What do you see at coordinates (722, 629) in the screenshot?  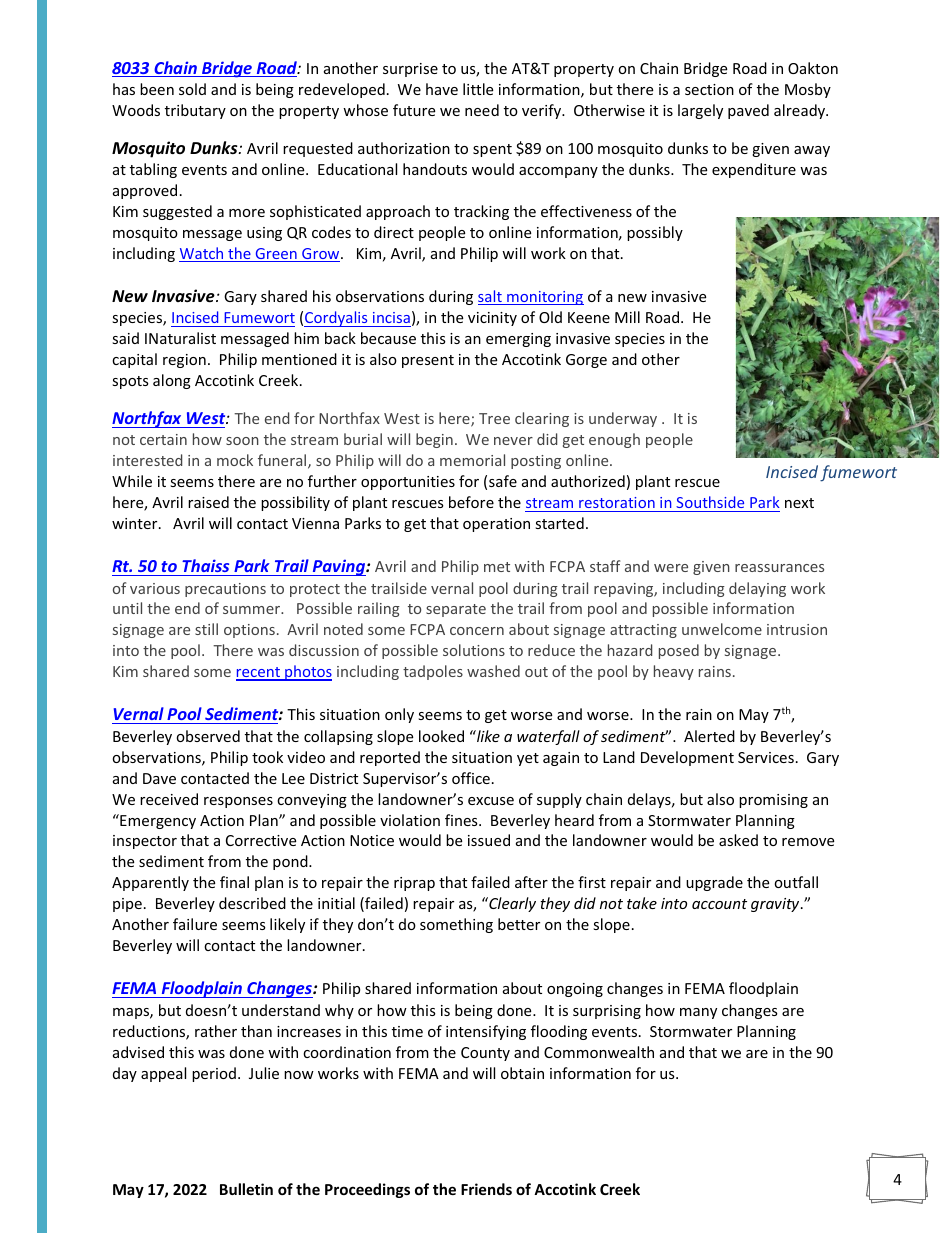 I see `unwelcome` at bounding box center [722, 629].
